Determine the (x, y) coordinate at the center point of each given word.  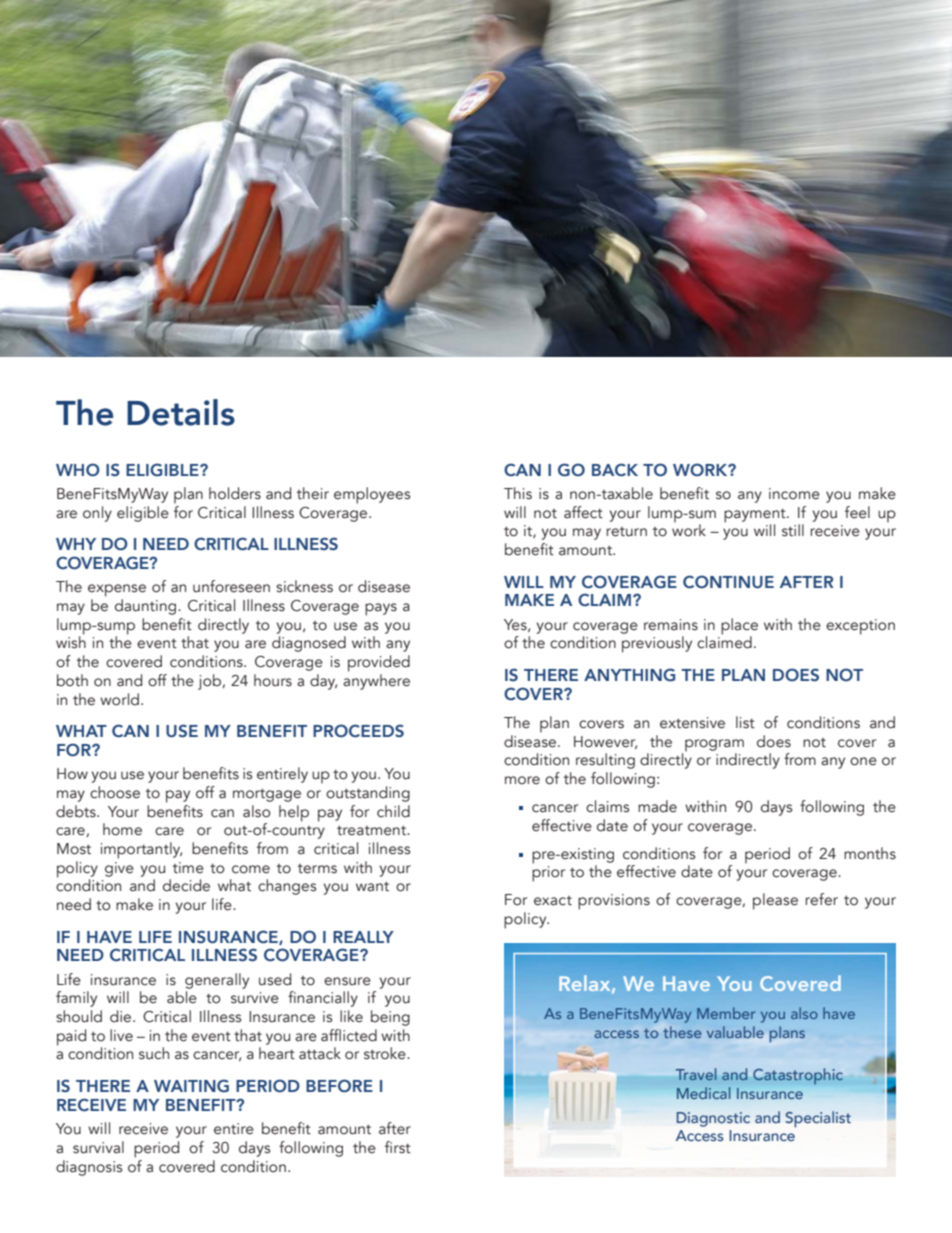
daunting (147, 607)
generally (217, 981)
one (863, 761)
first (398, 1147)
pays (381, 609)
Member (726, 1013)
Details (181, 412)
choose (115, 792)
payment (756, 517)
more (522, 780)
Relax (586, 984)
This (518, 493)
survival (98, 1147)
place (739, 627)
